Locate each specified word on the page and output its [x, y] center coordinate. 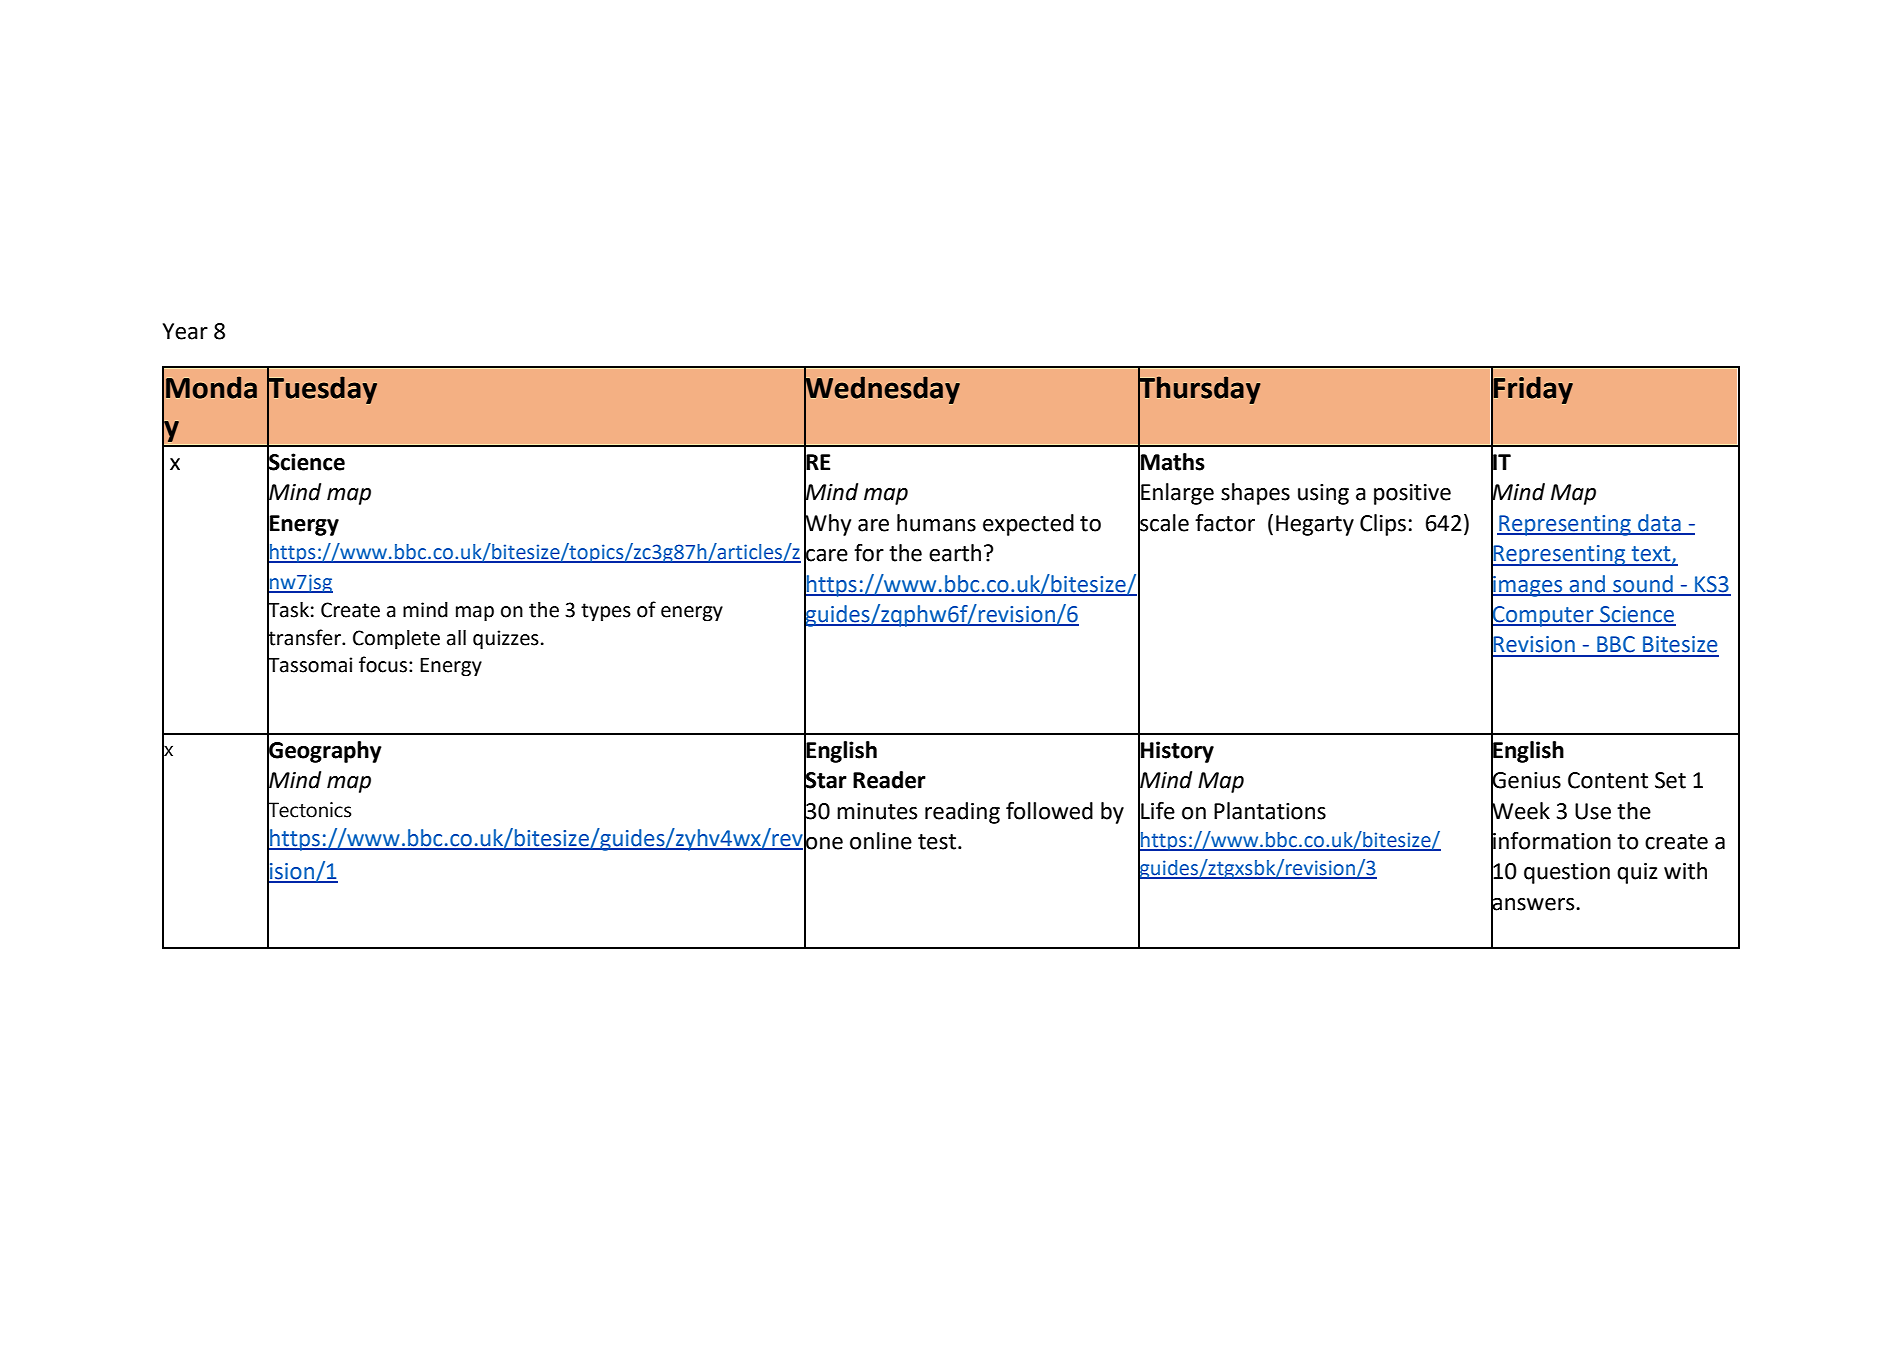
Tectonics [309, 810]
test [938, 842]
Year [185, 331]
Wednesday [882, 390]
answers [1534, 904]
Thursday [1199, 390]
